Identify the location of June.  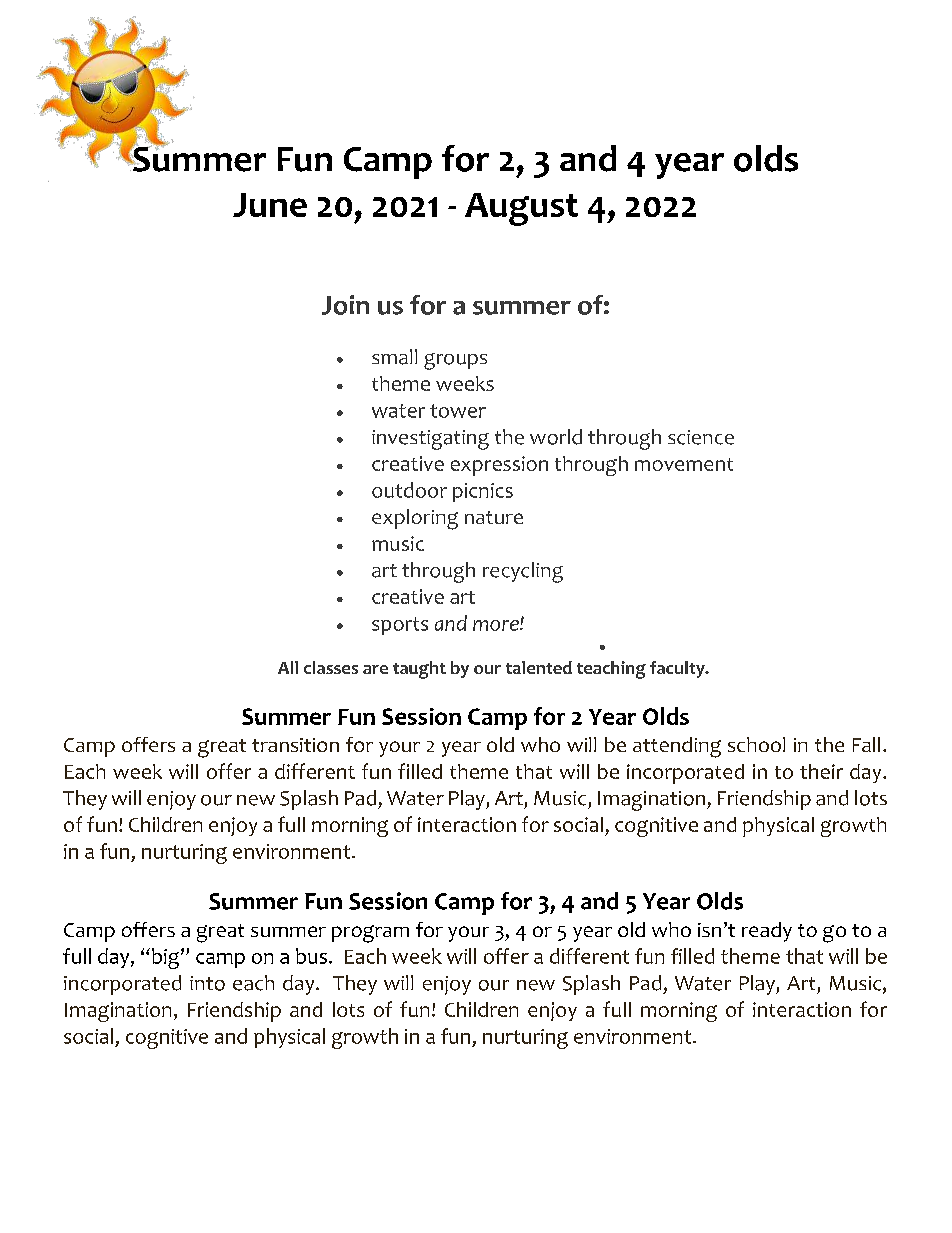
(270, 205).
